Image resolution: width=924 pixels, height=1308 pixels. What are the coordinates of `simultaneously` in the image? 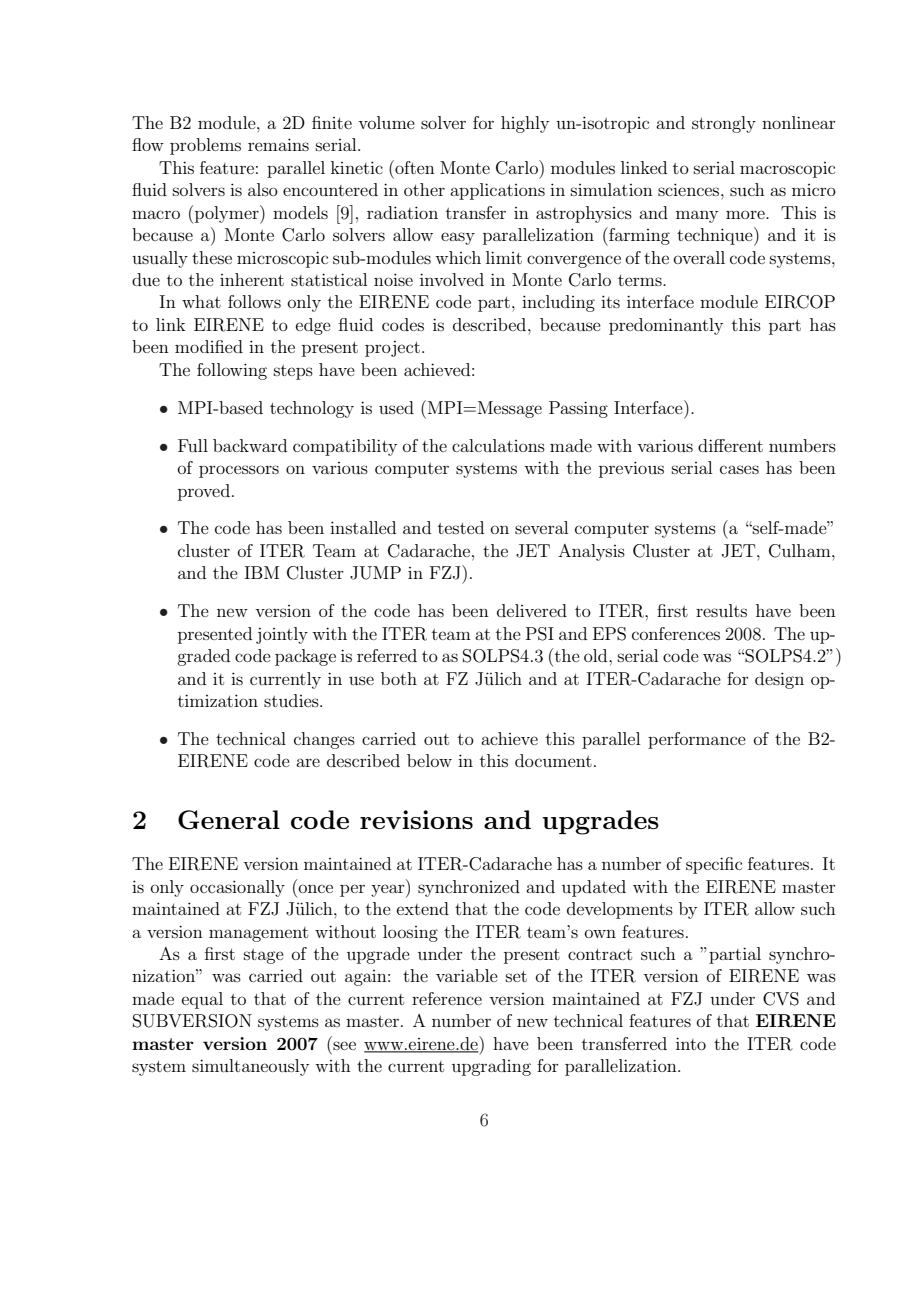 It's located at (250, 1067).
